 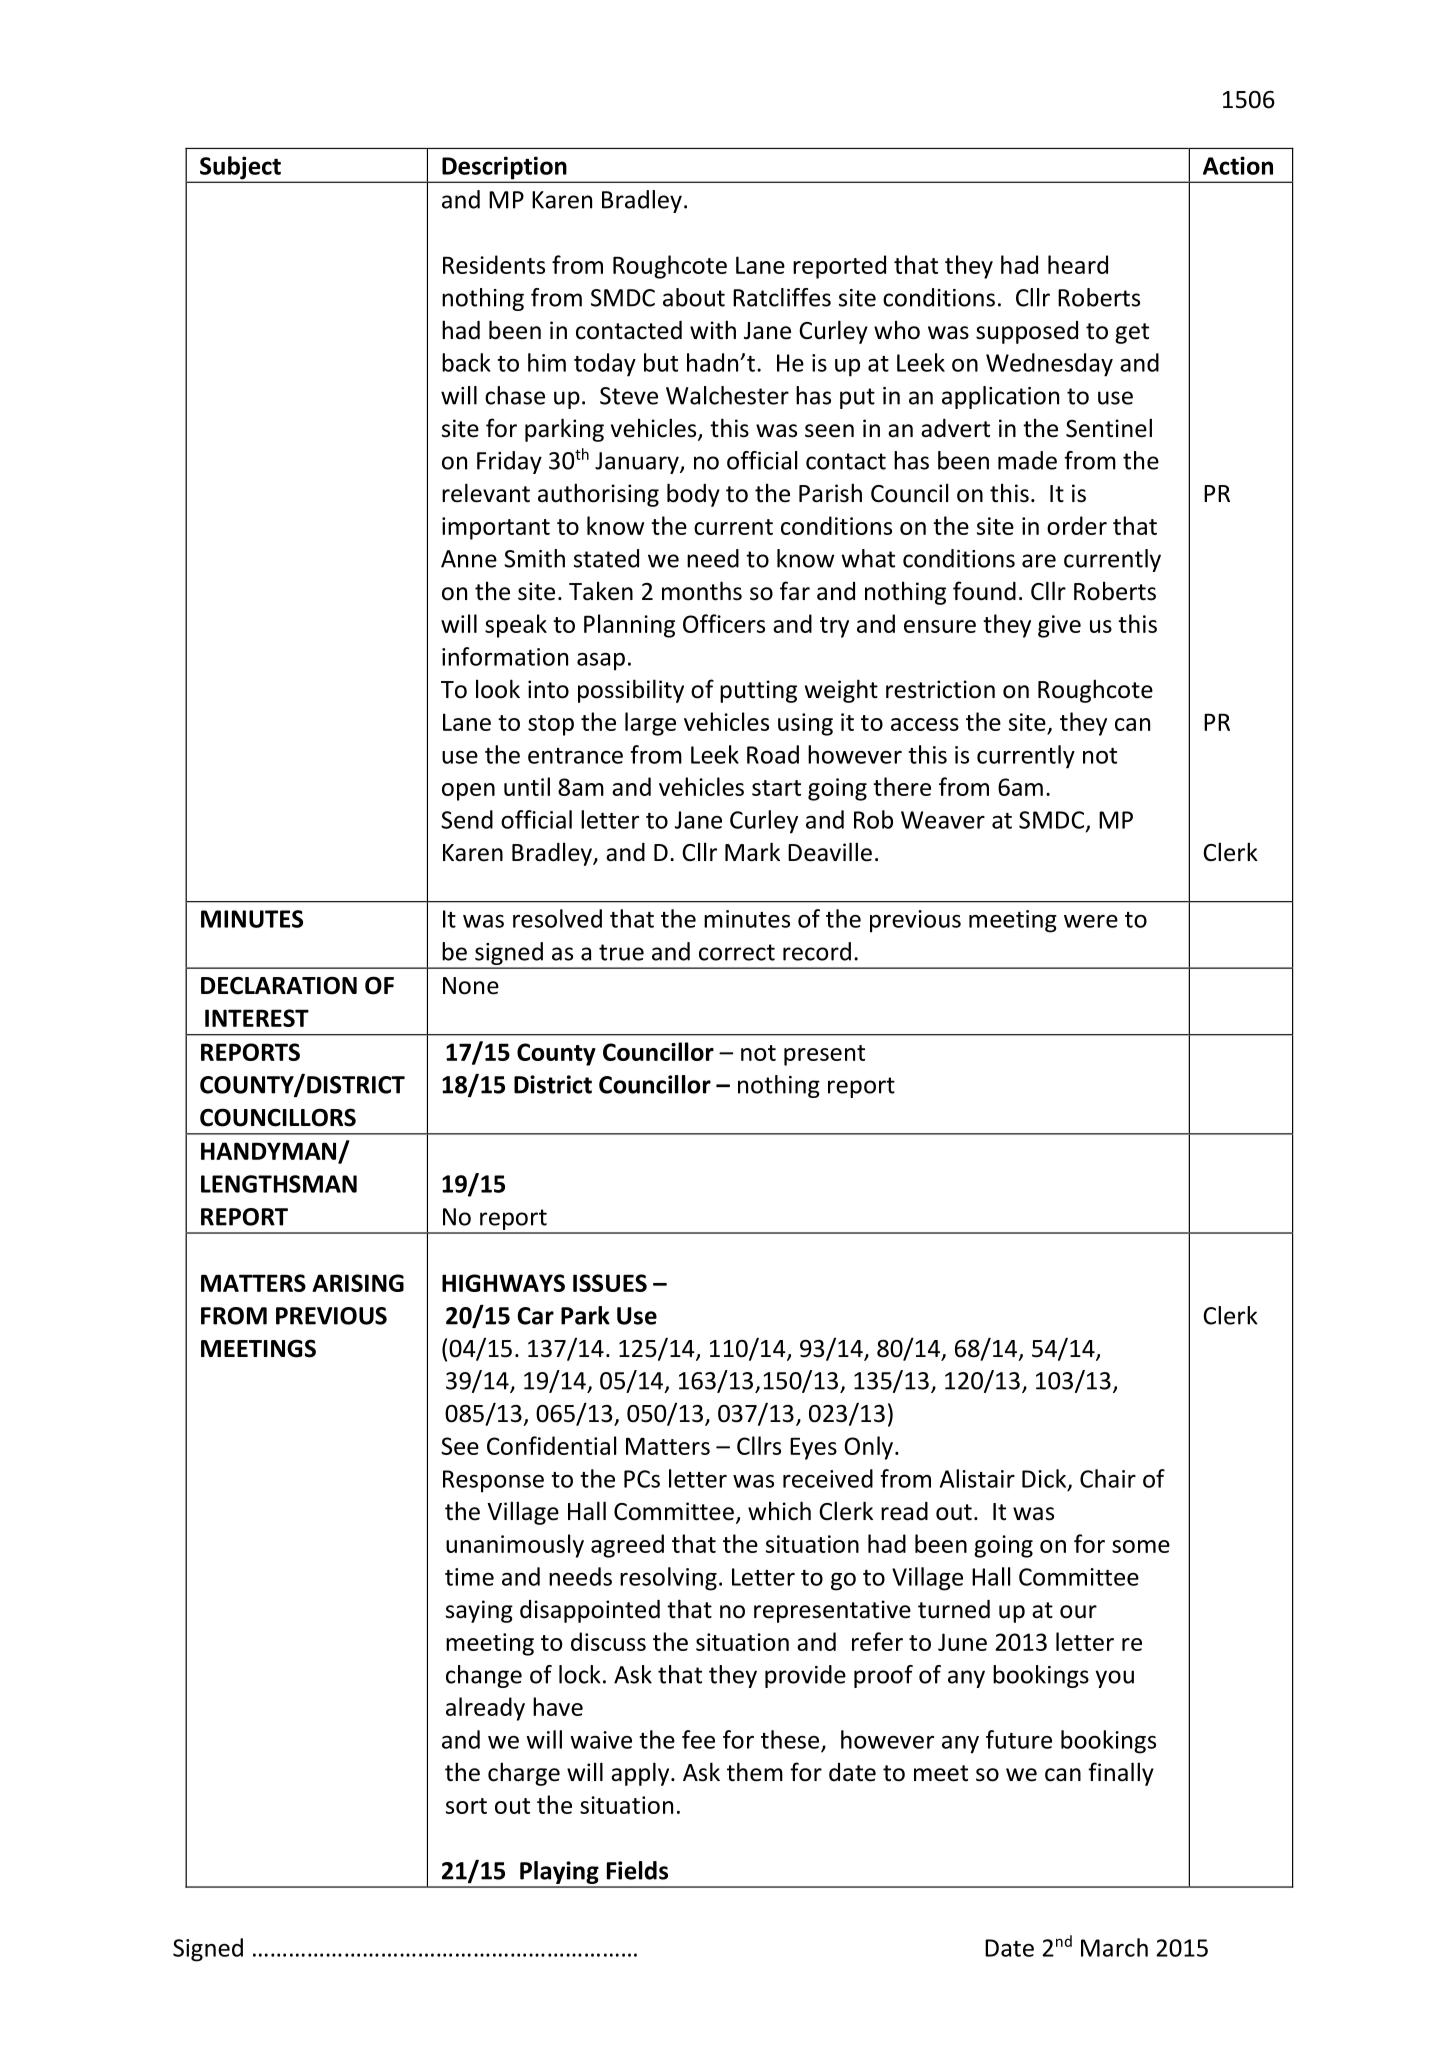 I want to click on ARISING, so click(x=358, y=1283).
